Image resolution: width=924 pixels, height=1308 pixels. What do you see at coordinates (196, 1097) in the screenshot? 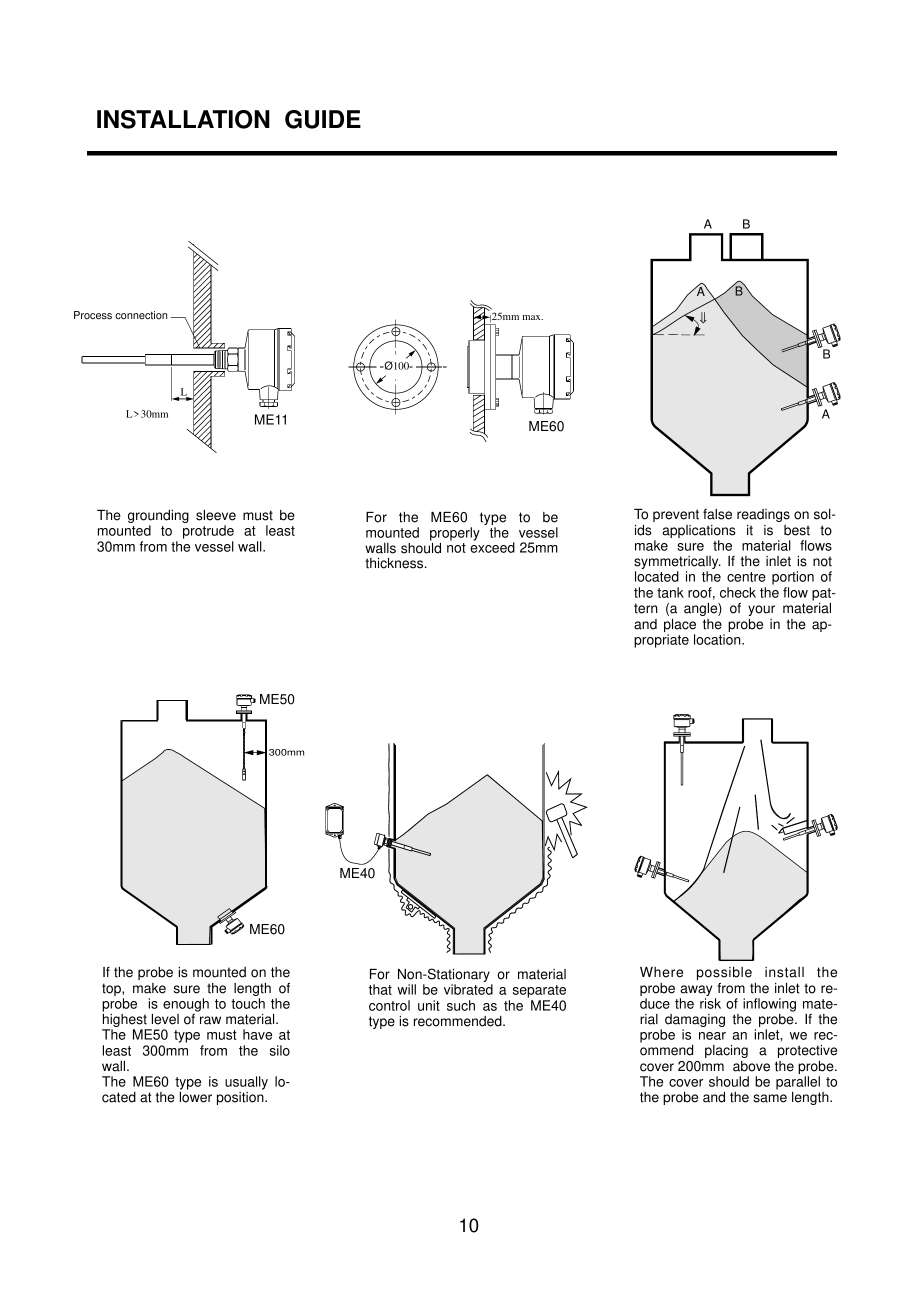
I see `lower` at bounding box center [196, 1097].
